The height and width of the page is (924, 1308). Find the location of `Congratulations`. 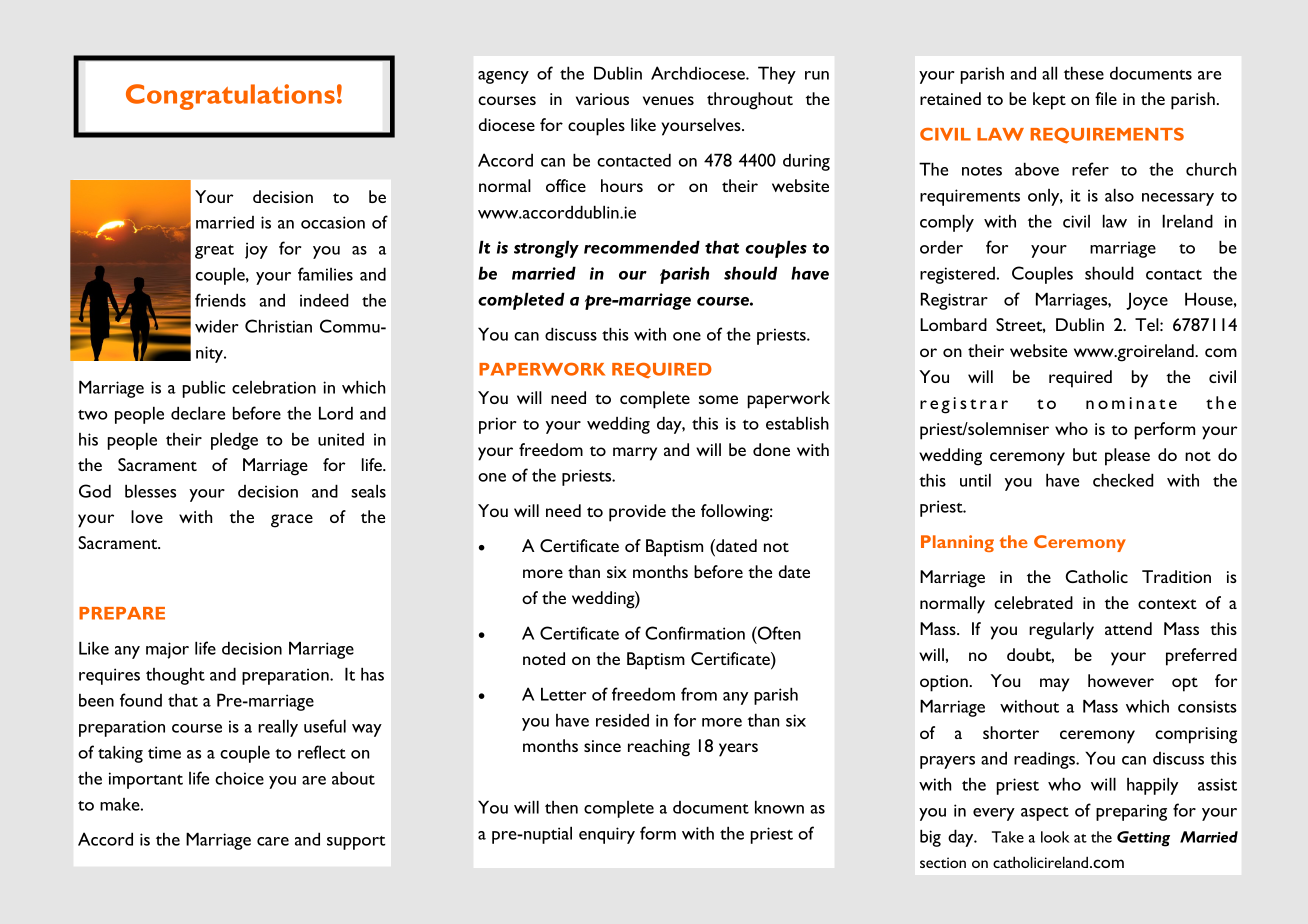

Congratulations is located at coordinates (230, 97).
